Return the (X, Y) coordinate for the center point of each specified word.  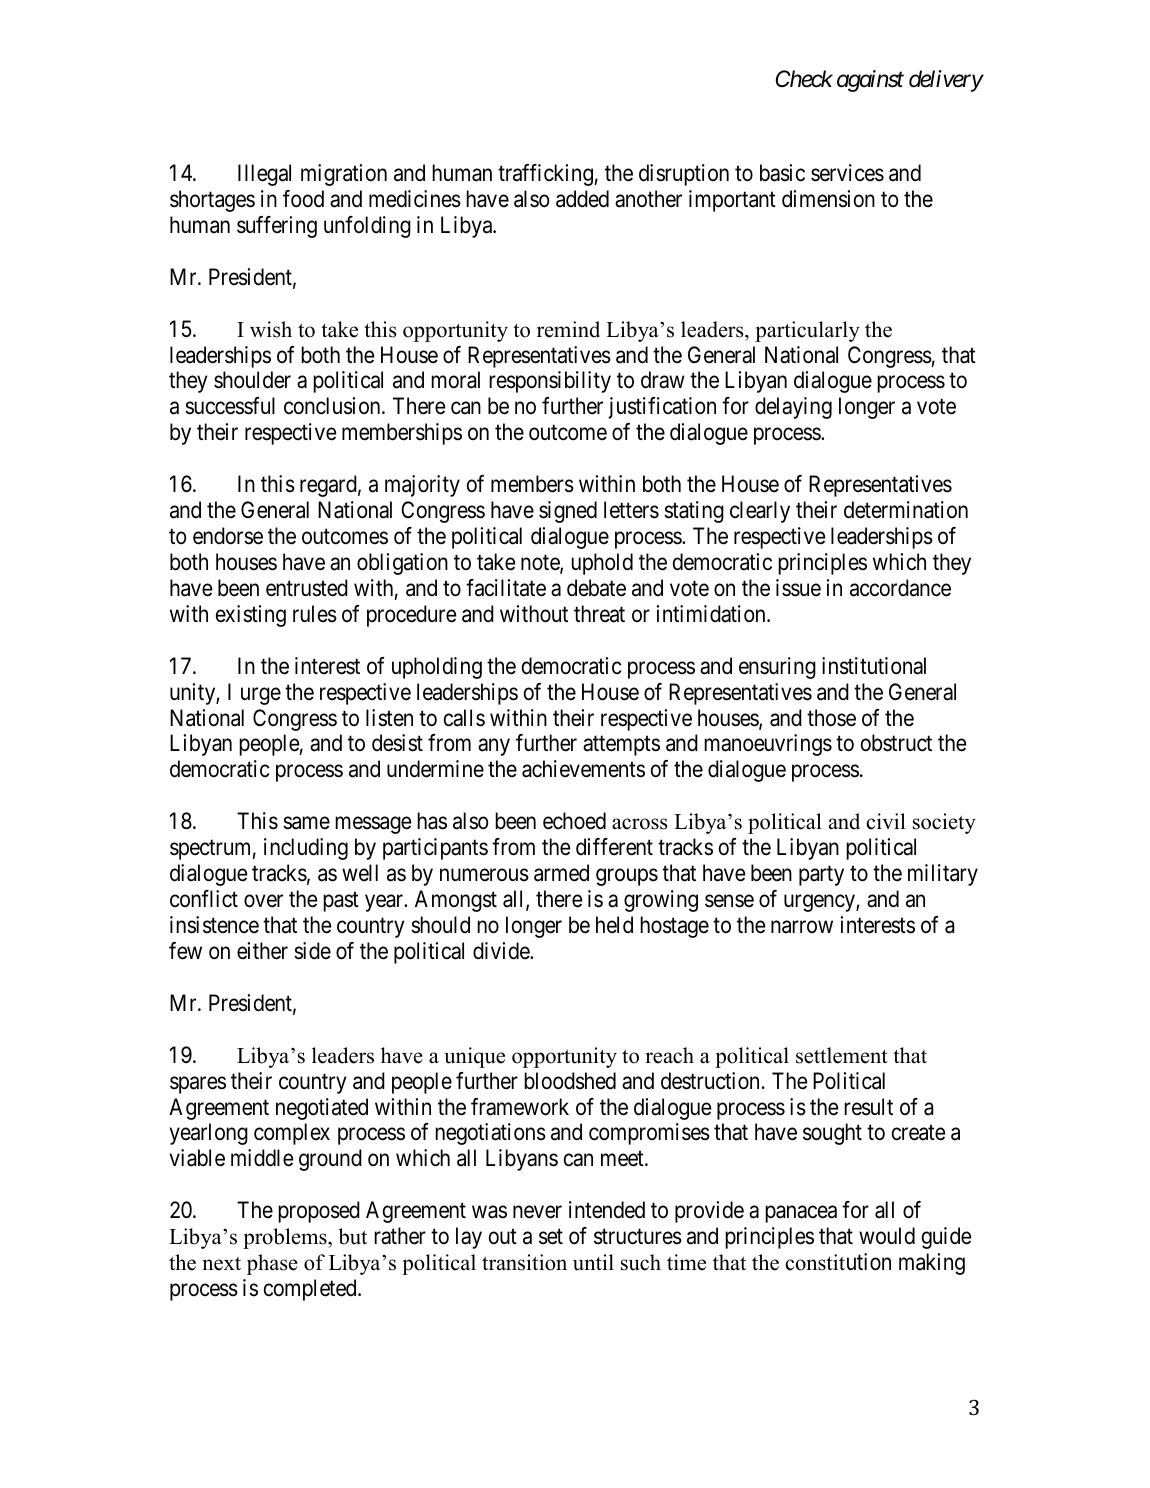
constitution (838, 1262)
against (870, 81)
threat (599, 614)
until (593, 1262)
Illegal (264, 175)
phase (272, 1264)
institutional (874, 666)
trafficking (545, 175)
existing (251, 616)
